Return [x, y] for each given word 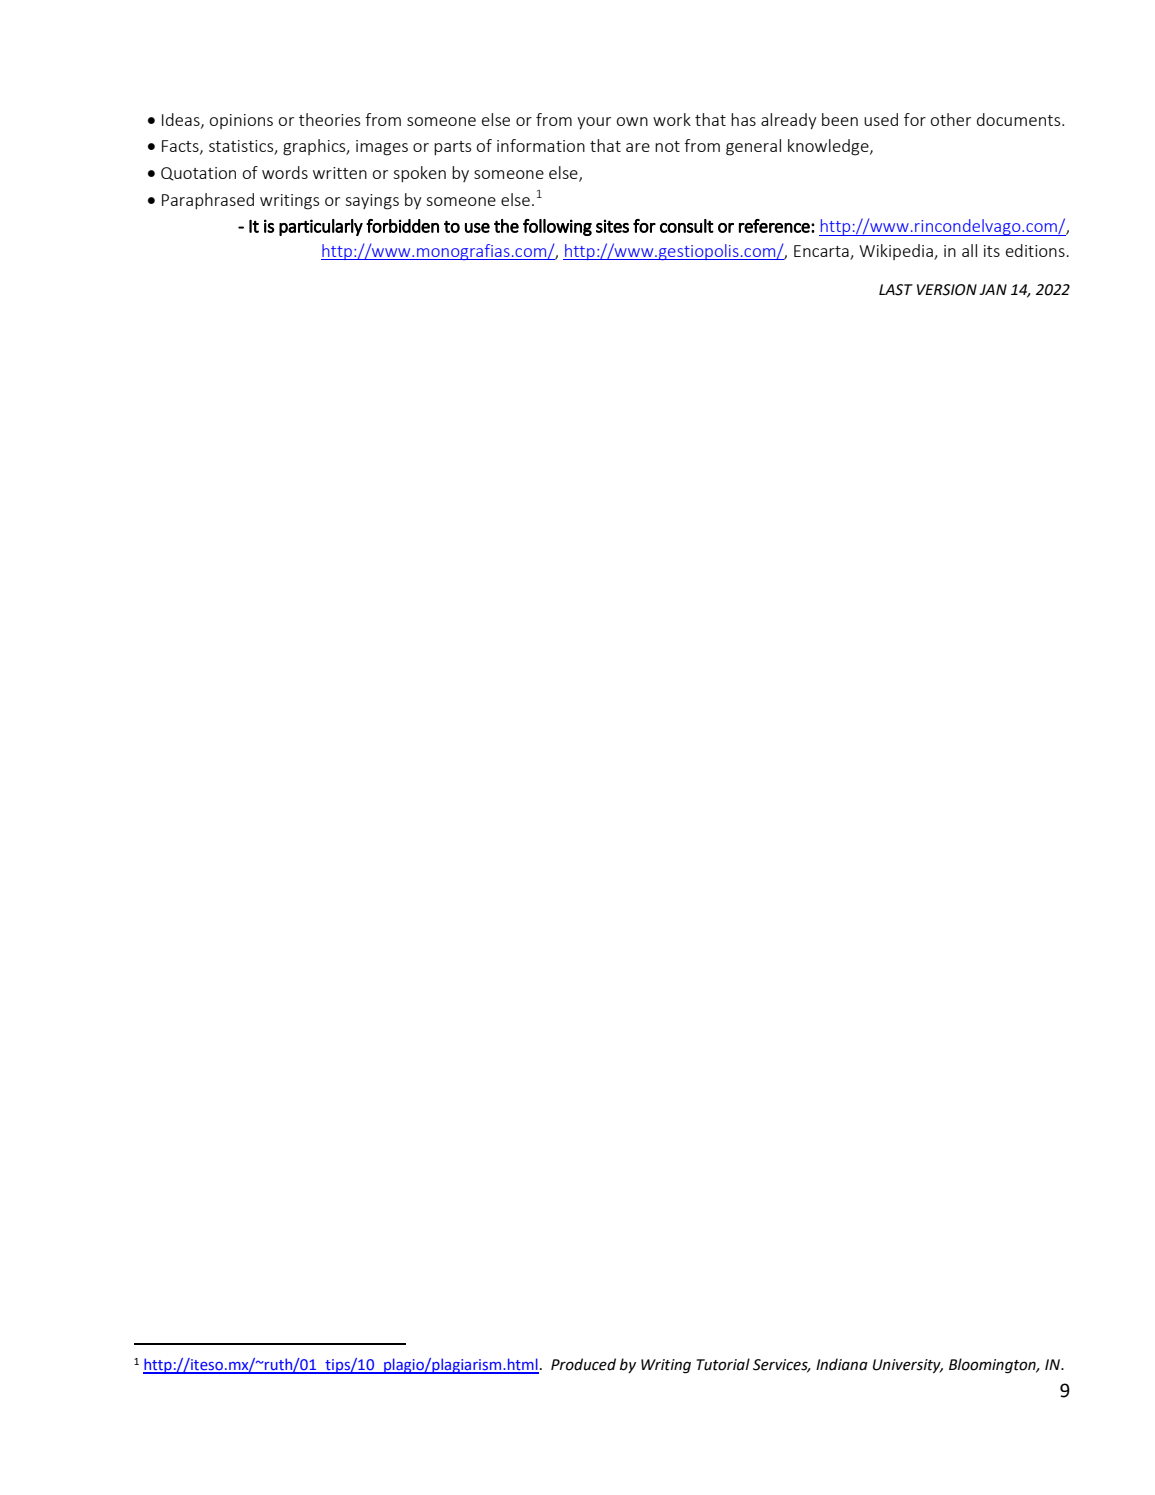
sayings [372, 202]
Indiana [842, 1364]
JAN [993, 289]
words [285, 172]
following [557, 227]
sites [612, 226]
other [951, 119]
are [638, 147]
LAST [896, 290]
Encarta [822, 252]
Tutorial [723, 1364]
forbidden [402, 226]
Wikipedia [897, 252]
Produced [583, 1364]
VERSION [947, 290]
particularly [321, 227]
